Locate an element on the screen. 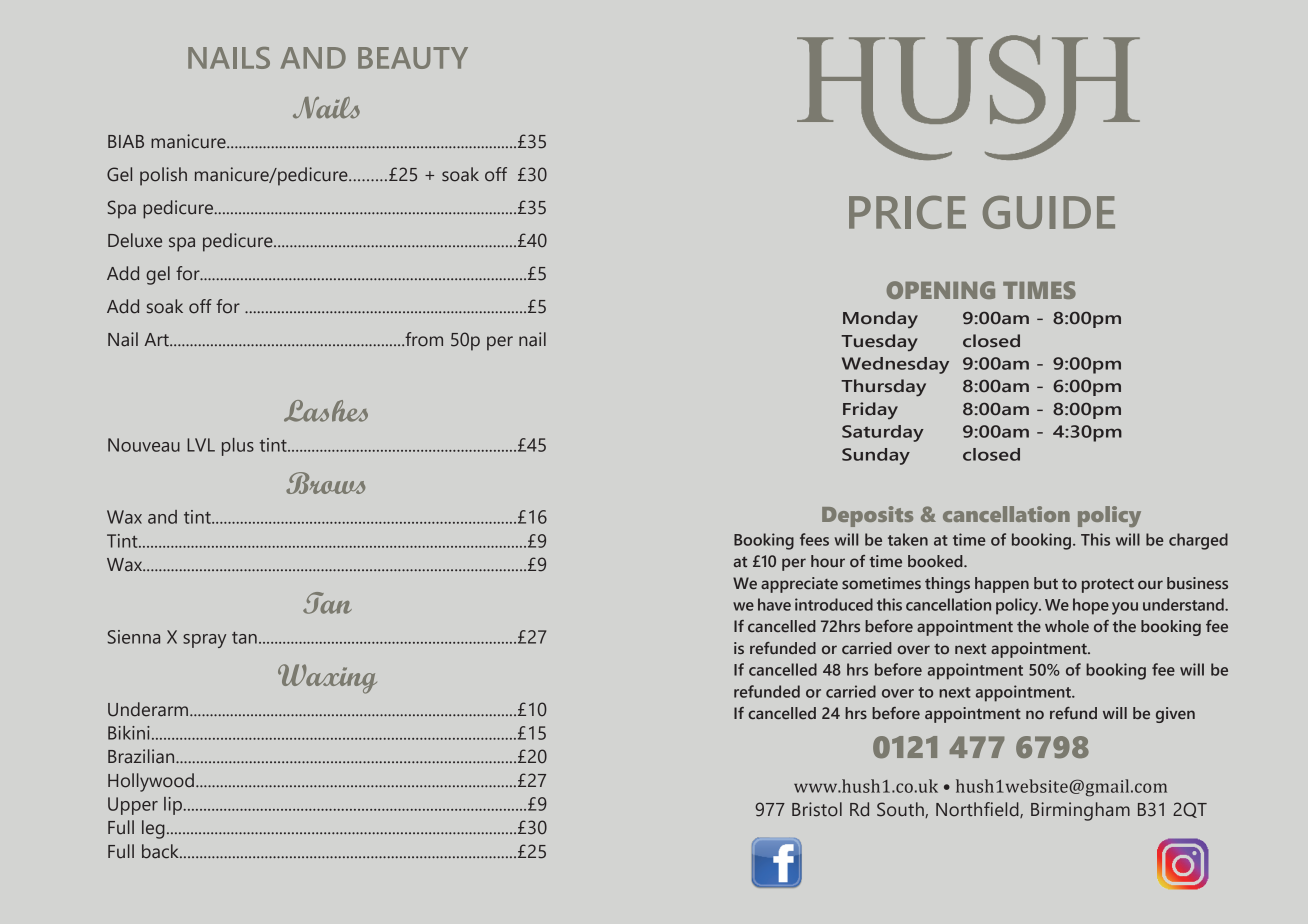 This screenshot has height=924, width=1308. have is located at coordinates (774, 604).
